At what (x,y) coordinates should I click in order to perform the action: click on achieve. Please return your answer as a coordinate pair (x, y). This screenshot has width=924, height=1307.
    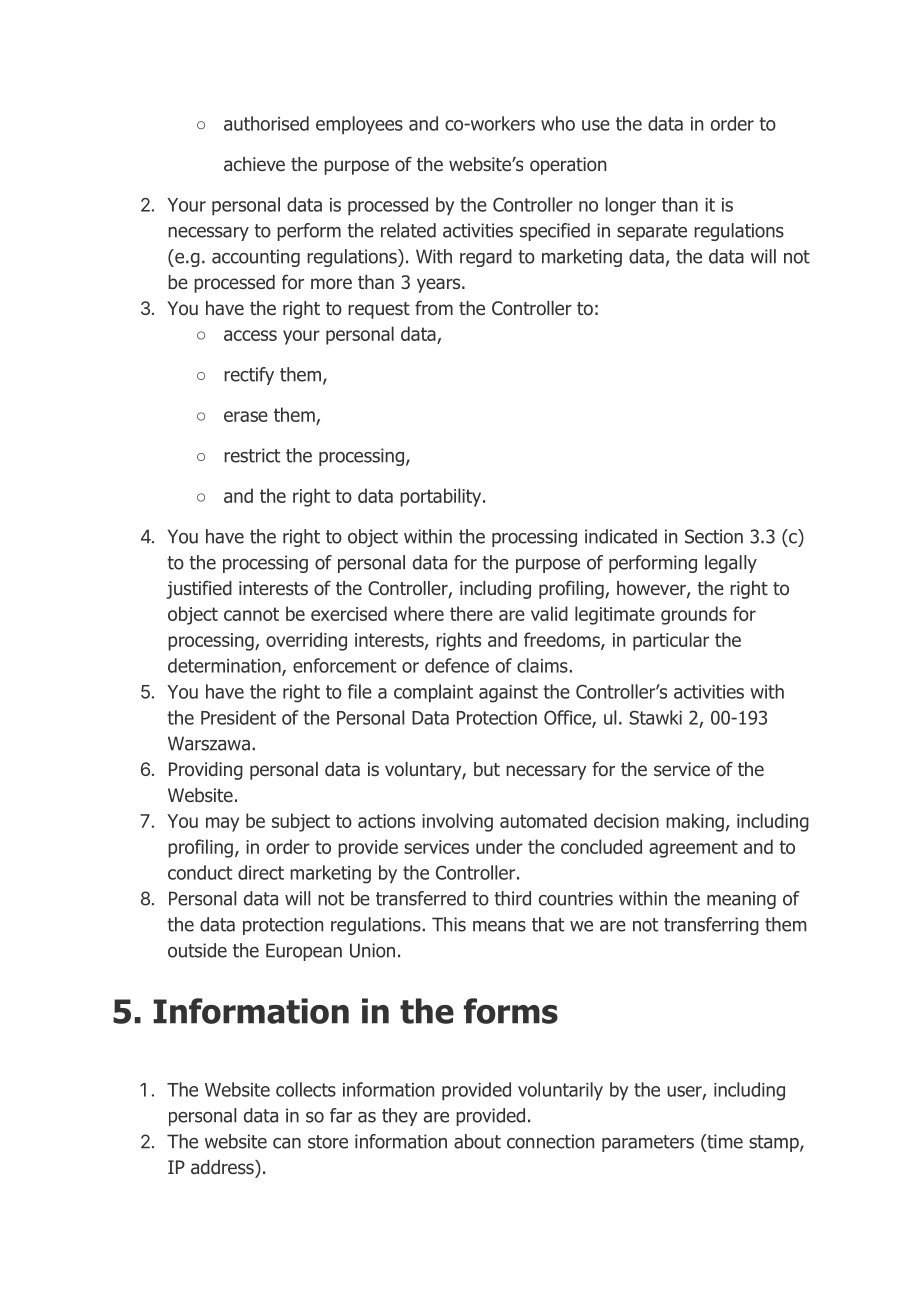
    Looking at the image, I should click on (254, 164).
